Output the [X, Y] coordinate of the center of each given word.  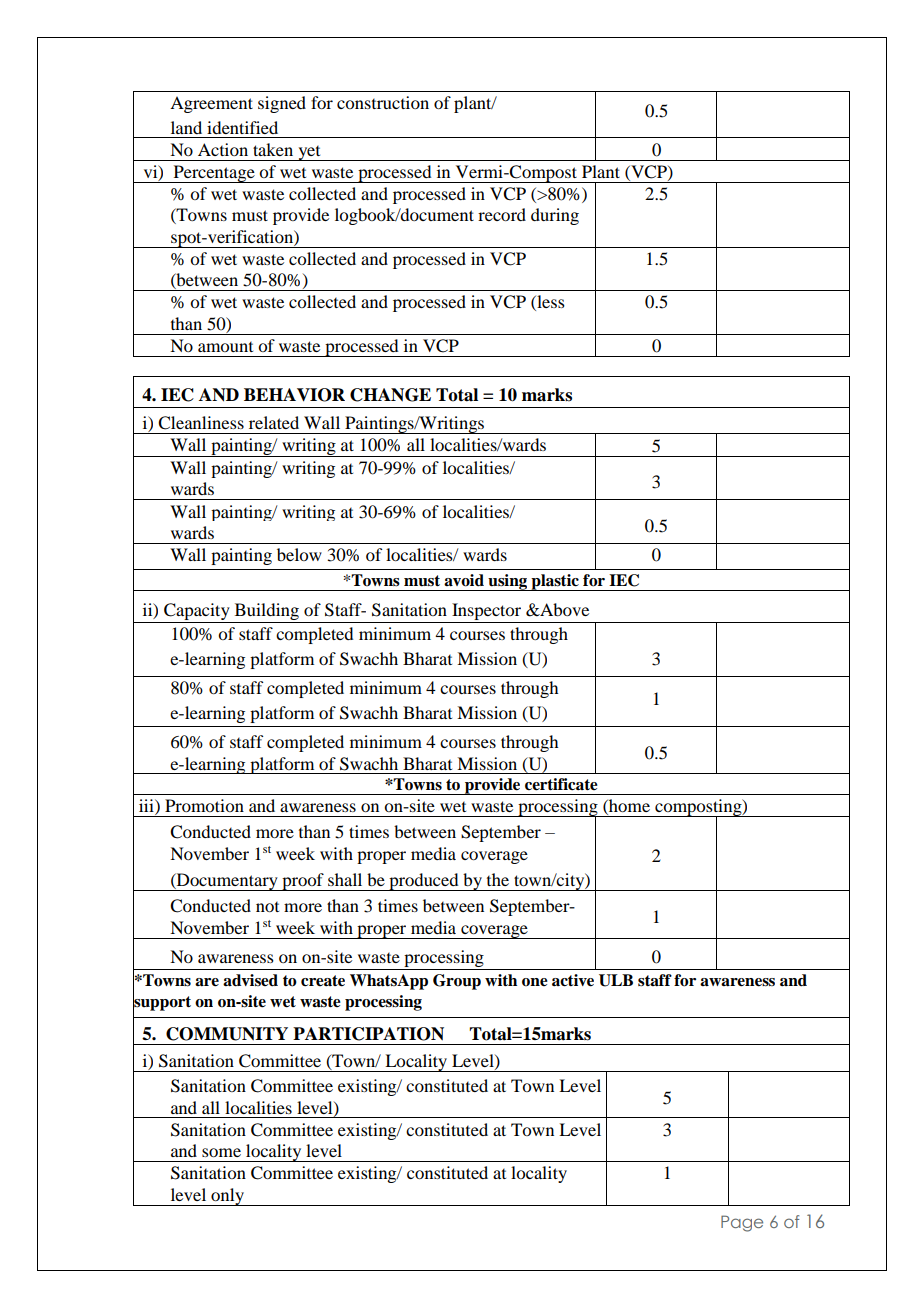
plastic [555, 582]
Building [267, 611]
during [555, 216]
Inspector [486, 611]
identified [242, 127]
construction [383, 102]
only [228, 1197]
